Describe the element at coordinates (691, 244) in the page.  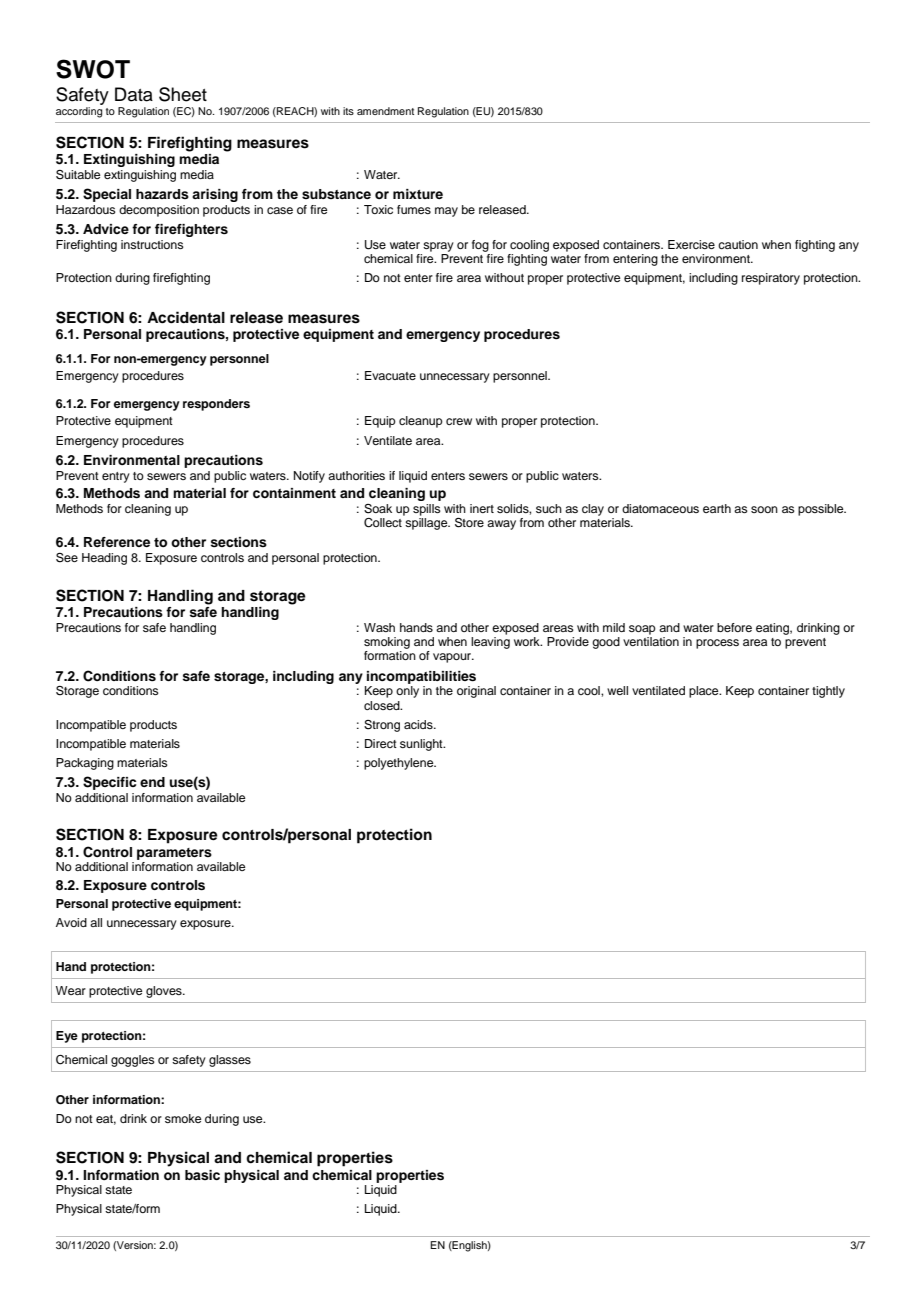
I see `Exercise` at that location.
